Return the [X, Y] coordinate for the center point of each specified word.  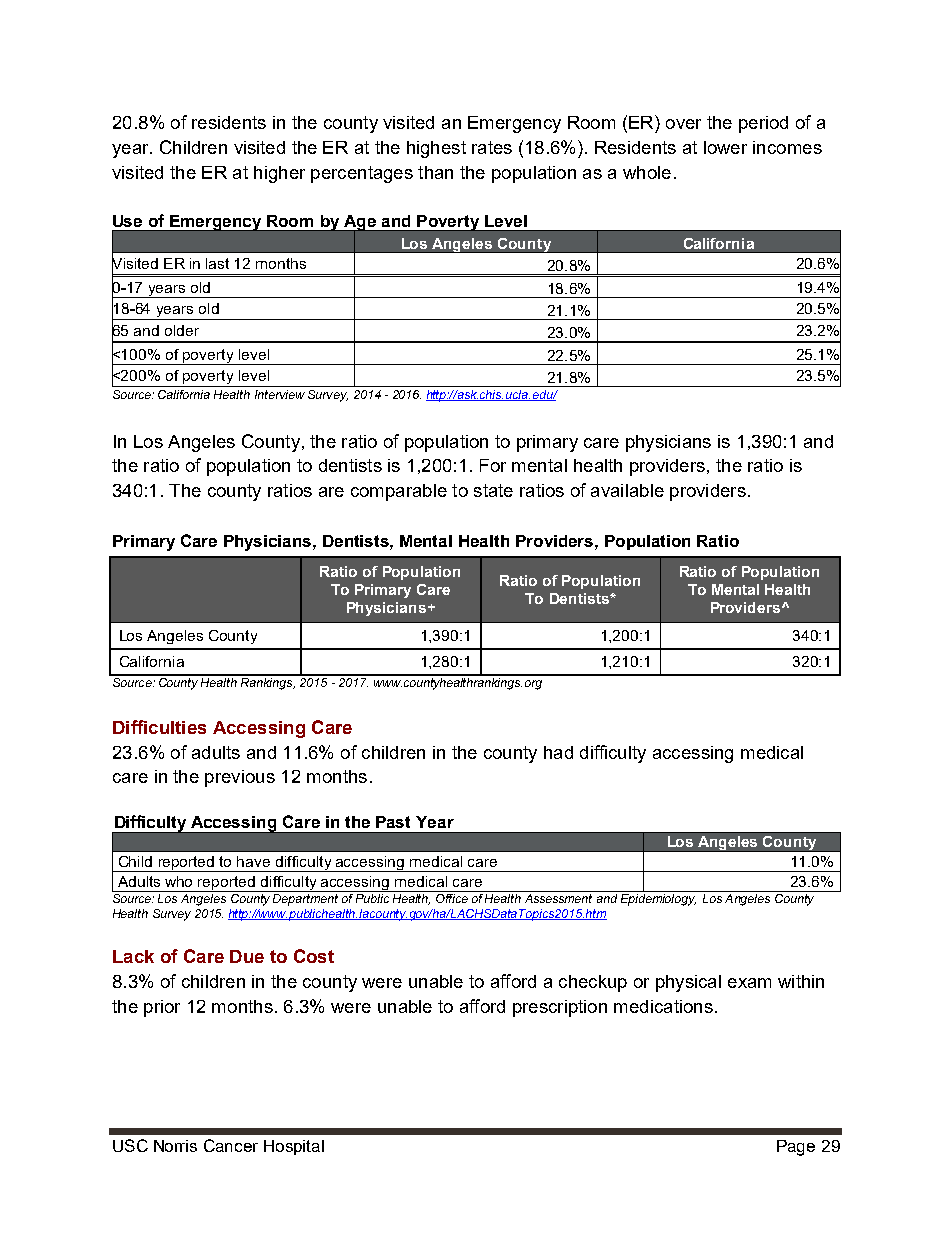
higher [279, 174]
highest [436, 149]
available [627, 490]
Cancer [231, 1145]
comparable [399, 492]
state [493, 490]
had [558, 752]
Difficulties [159, 727]
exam [749, 983]
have [253, 861]
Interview [280, 394]
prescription [560, 1008]
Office [452, 898]
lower [725, 147]
